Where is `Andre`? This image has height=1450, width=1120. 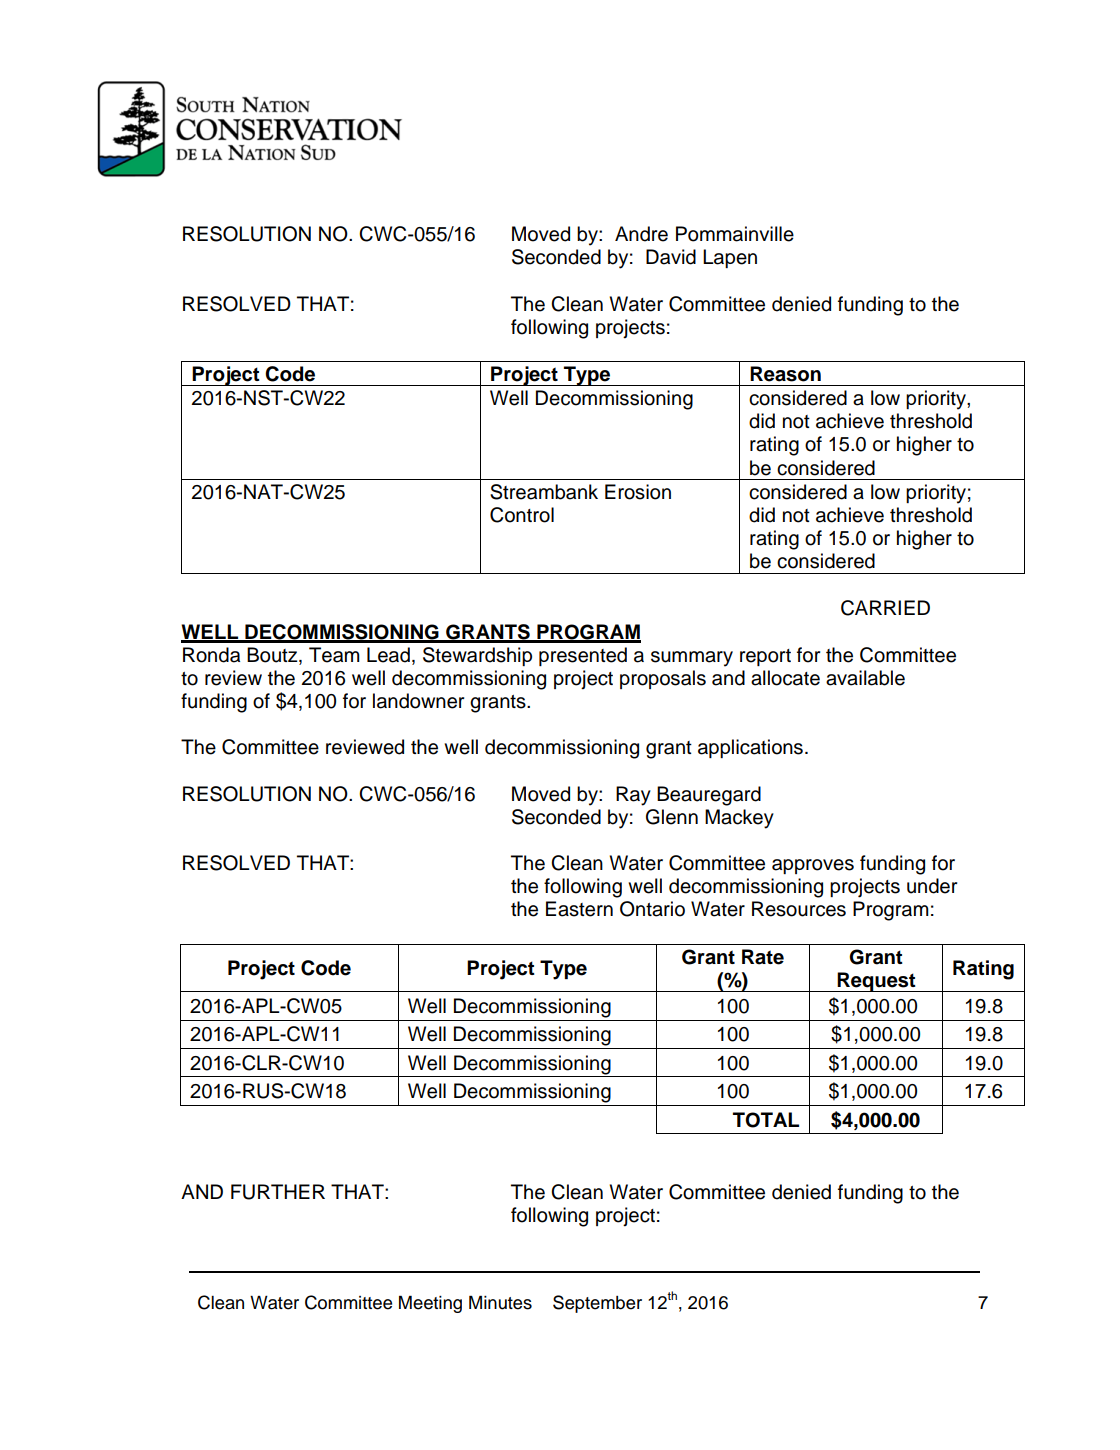
Andre is located at coordinates (641, 234).
